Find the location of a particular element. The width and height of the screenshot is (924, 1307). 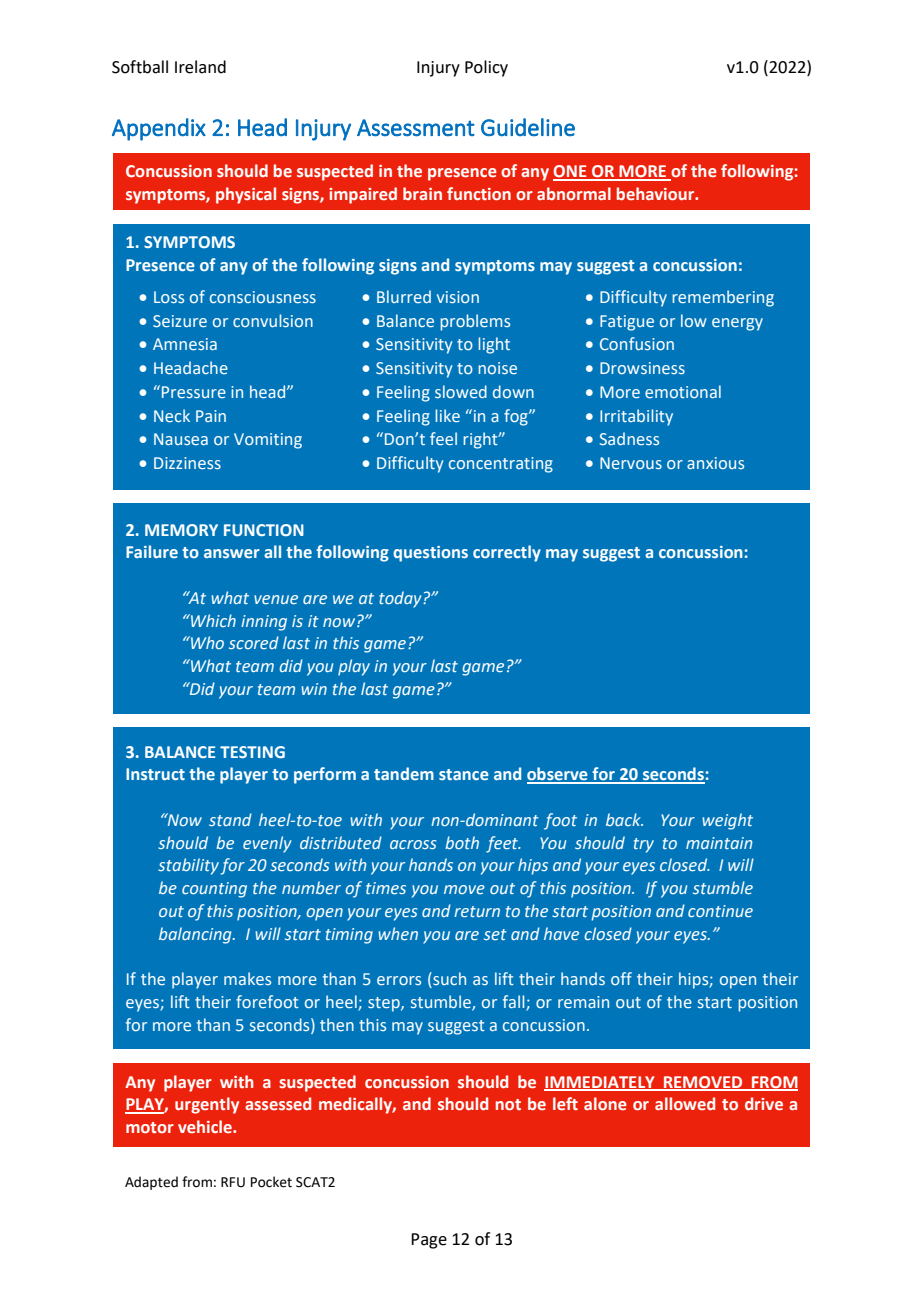

Page is located at coordinates (429, 1241).
